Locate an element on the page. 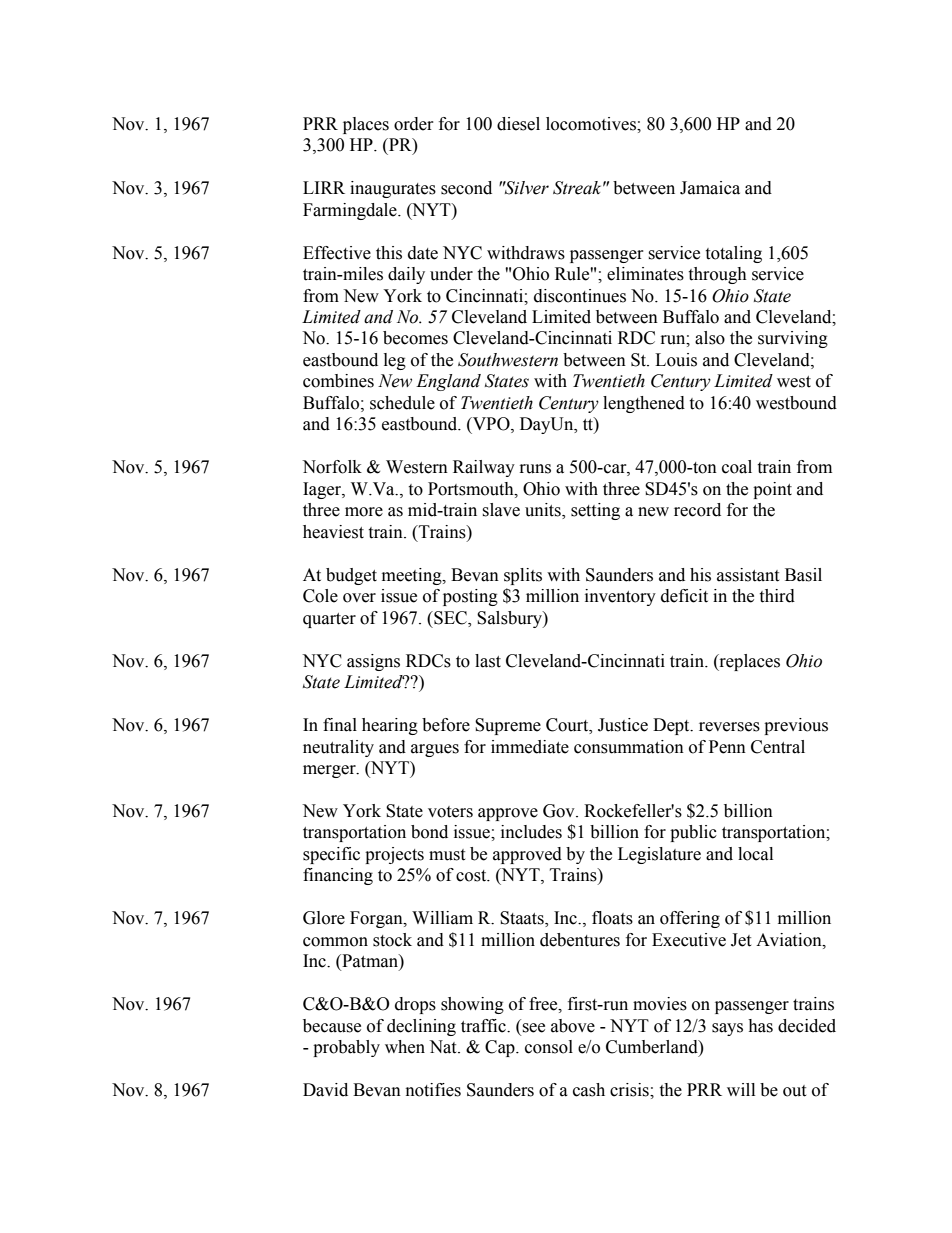  lengthened is located at coordinates (644, 404).
